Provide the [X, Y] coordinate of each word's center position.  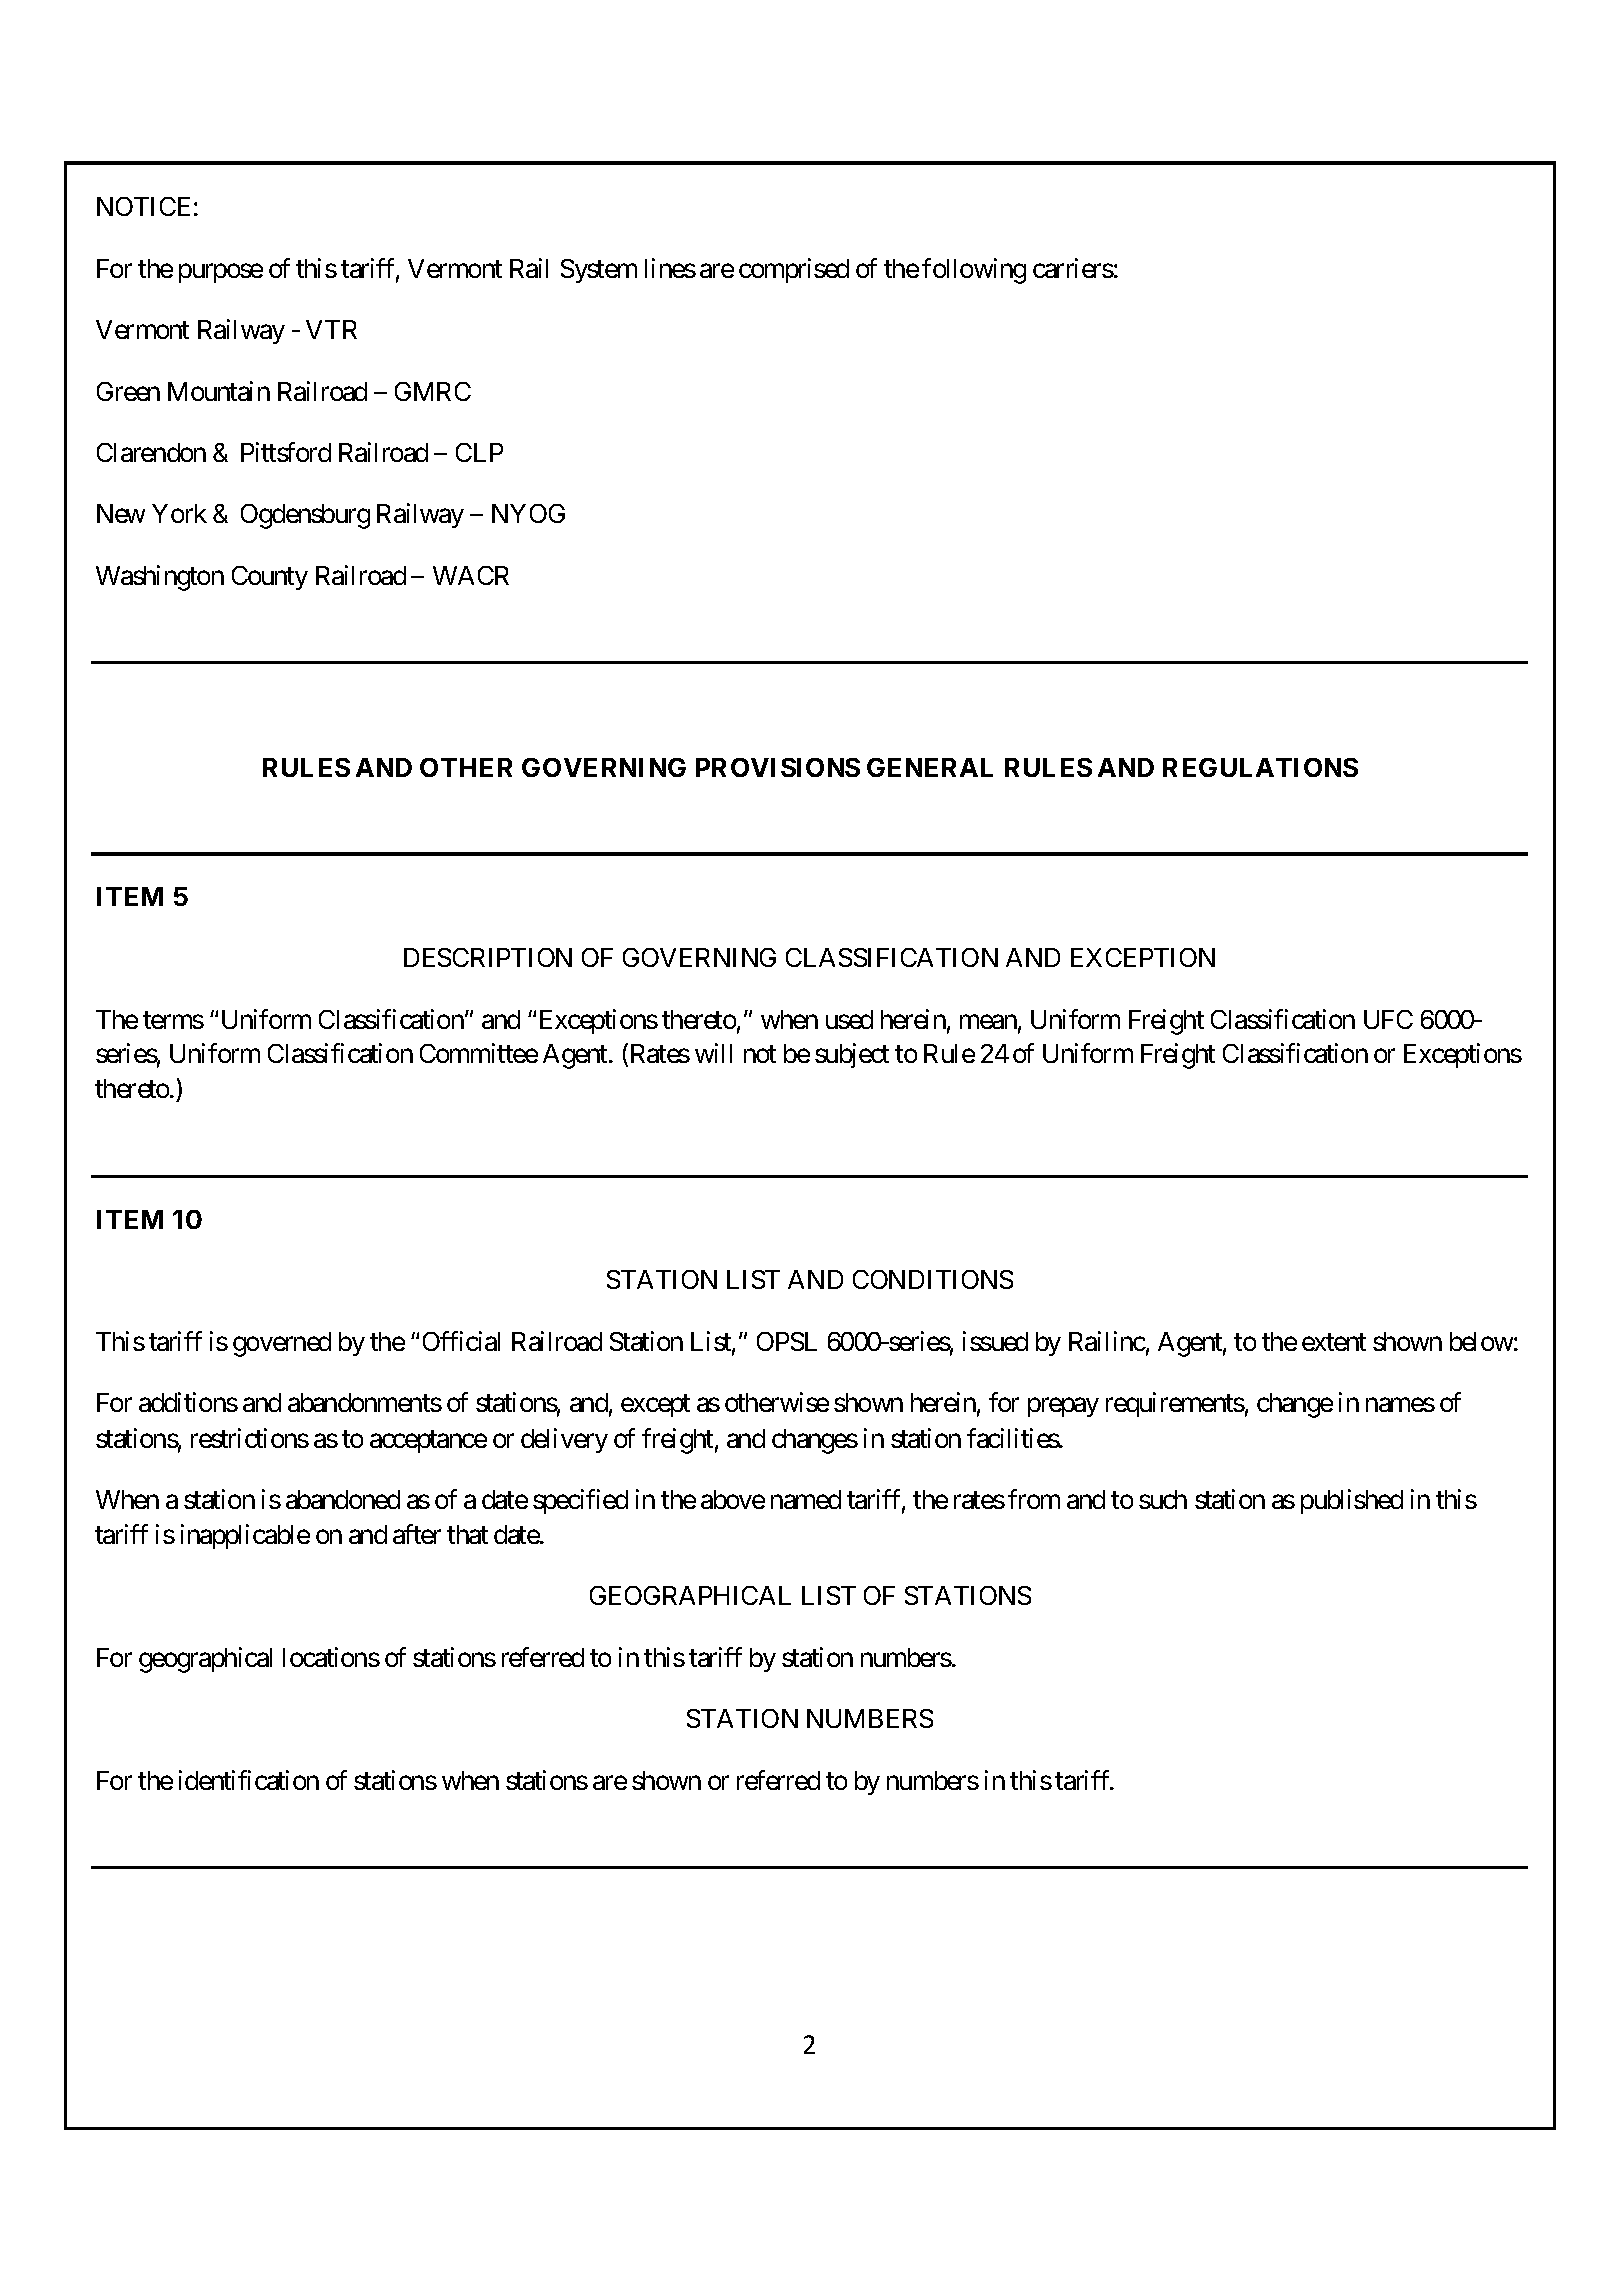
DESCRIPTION [488, 957]
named [806, 1499]
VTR [331, 329]
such [1163, 1499]
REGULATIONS [1260, 767]
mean [988, 1021]
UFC [1388, 1019]
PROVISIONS [778, 767]
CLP [479, 452]
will [713, 1053]
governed [282, 1344]
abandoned [343, 1499]
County [270, 578]
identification [249, 1780]
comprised [794, 270]
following [974, 271]
